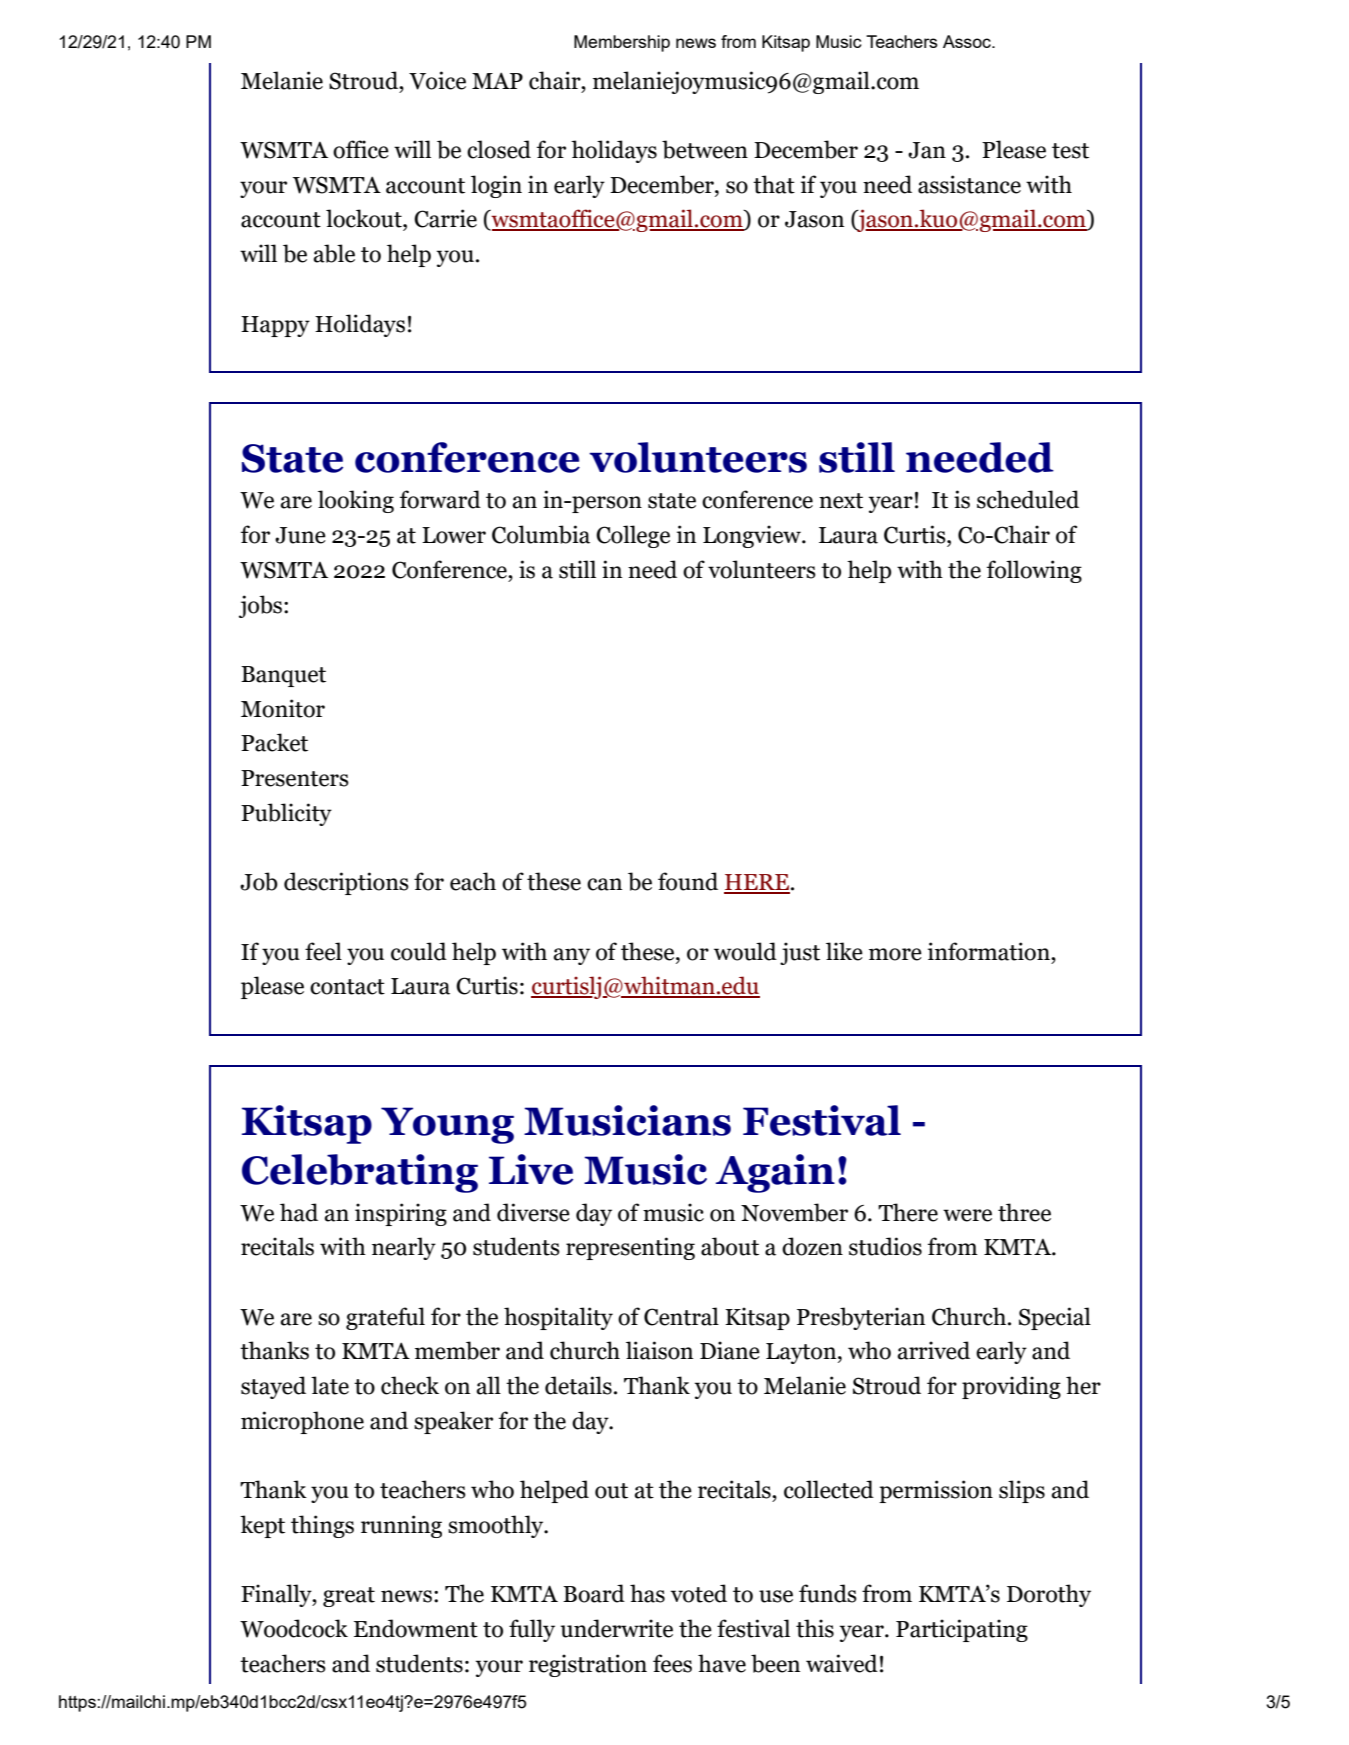 The image size is (1349, 1745). Describe the element at coordinates (346, 883) in the image. I see `descriptions` at that location.
